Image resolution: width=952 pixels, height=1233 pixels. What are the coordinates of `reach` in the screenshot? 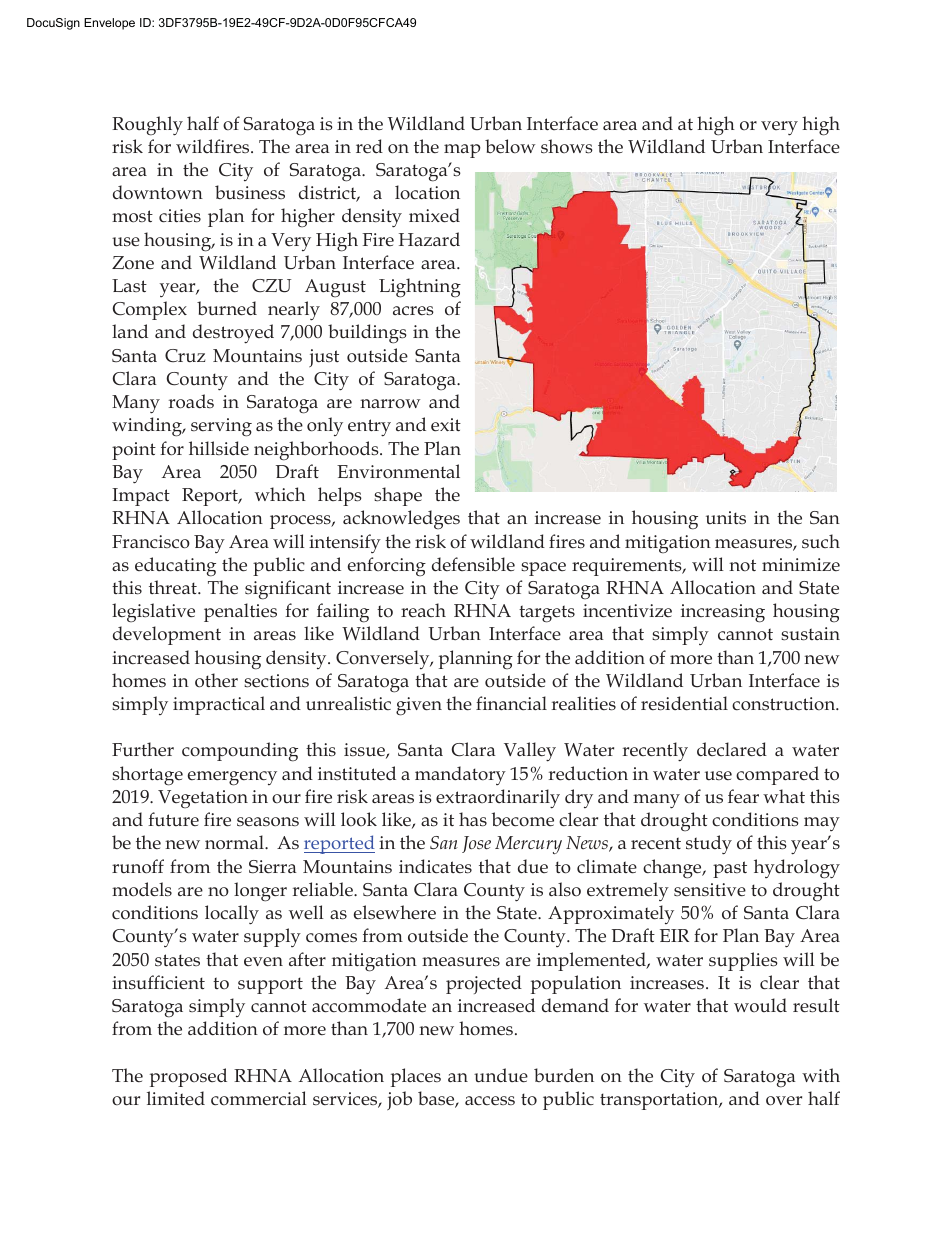 It's located at (423, 610).
